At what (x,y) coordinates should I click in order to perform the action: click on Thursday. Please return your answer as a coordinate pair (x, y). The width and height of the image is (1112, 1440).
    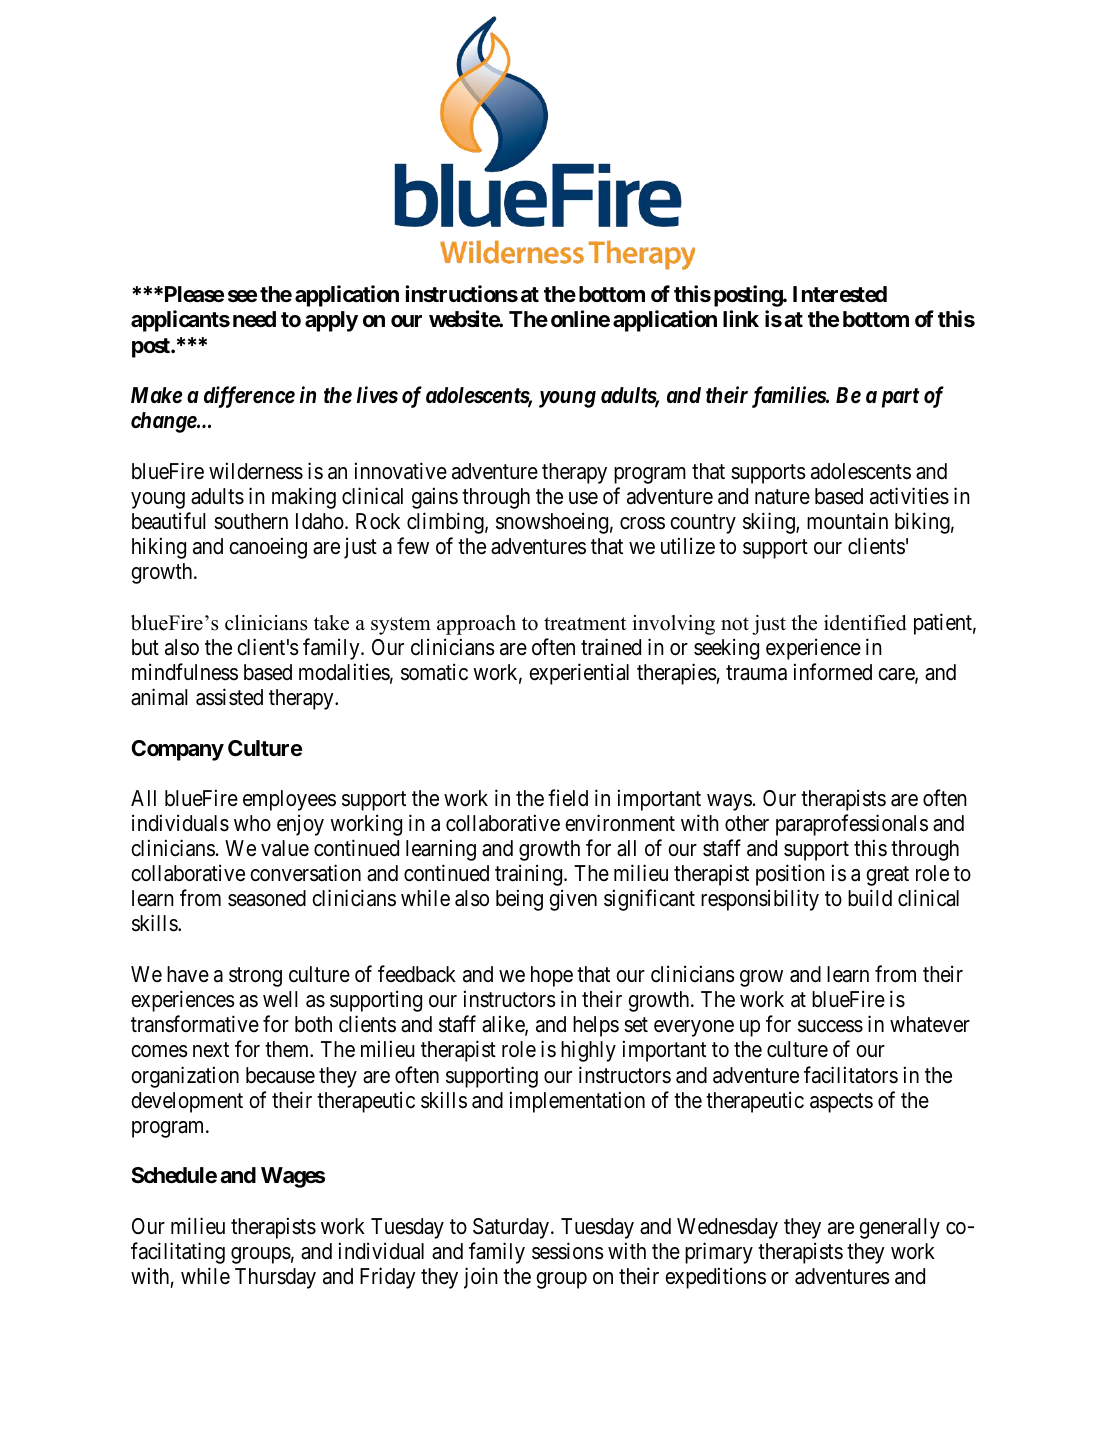
    Looking at the image, I should click on (275, 1278).
